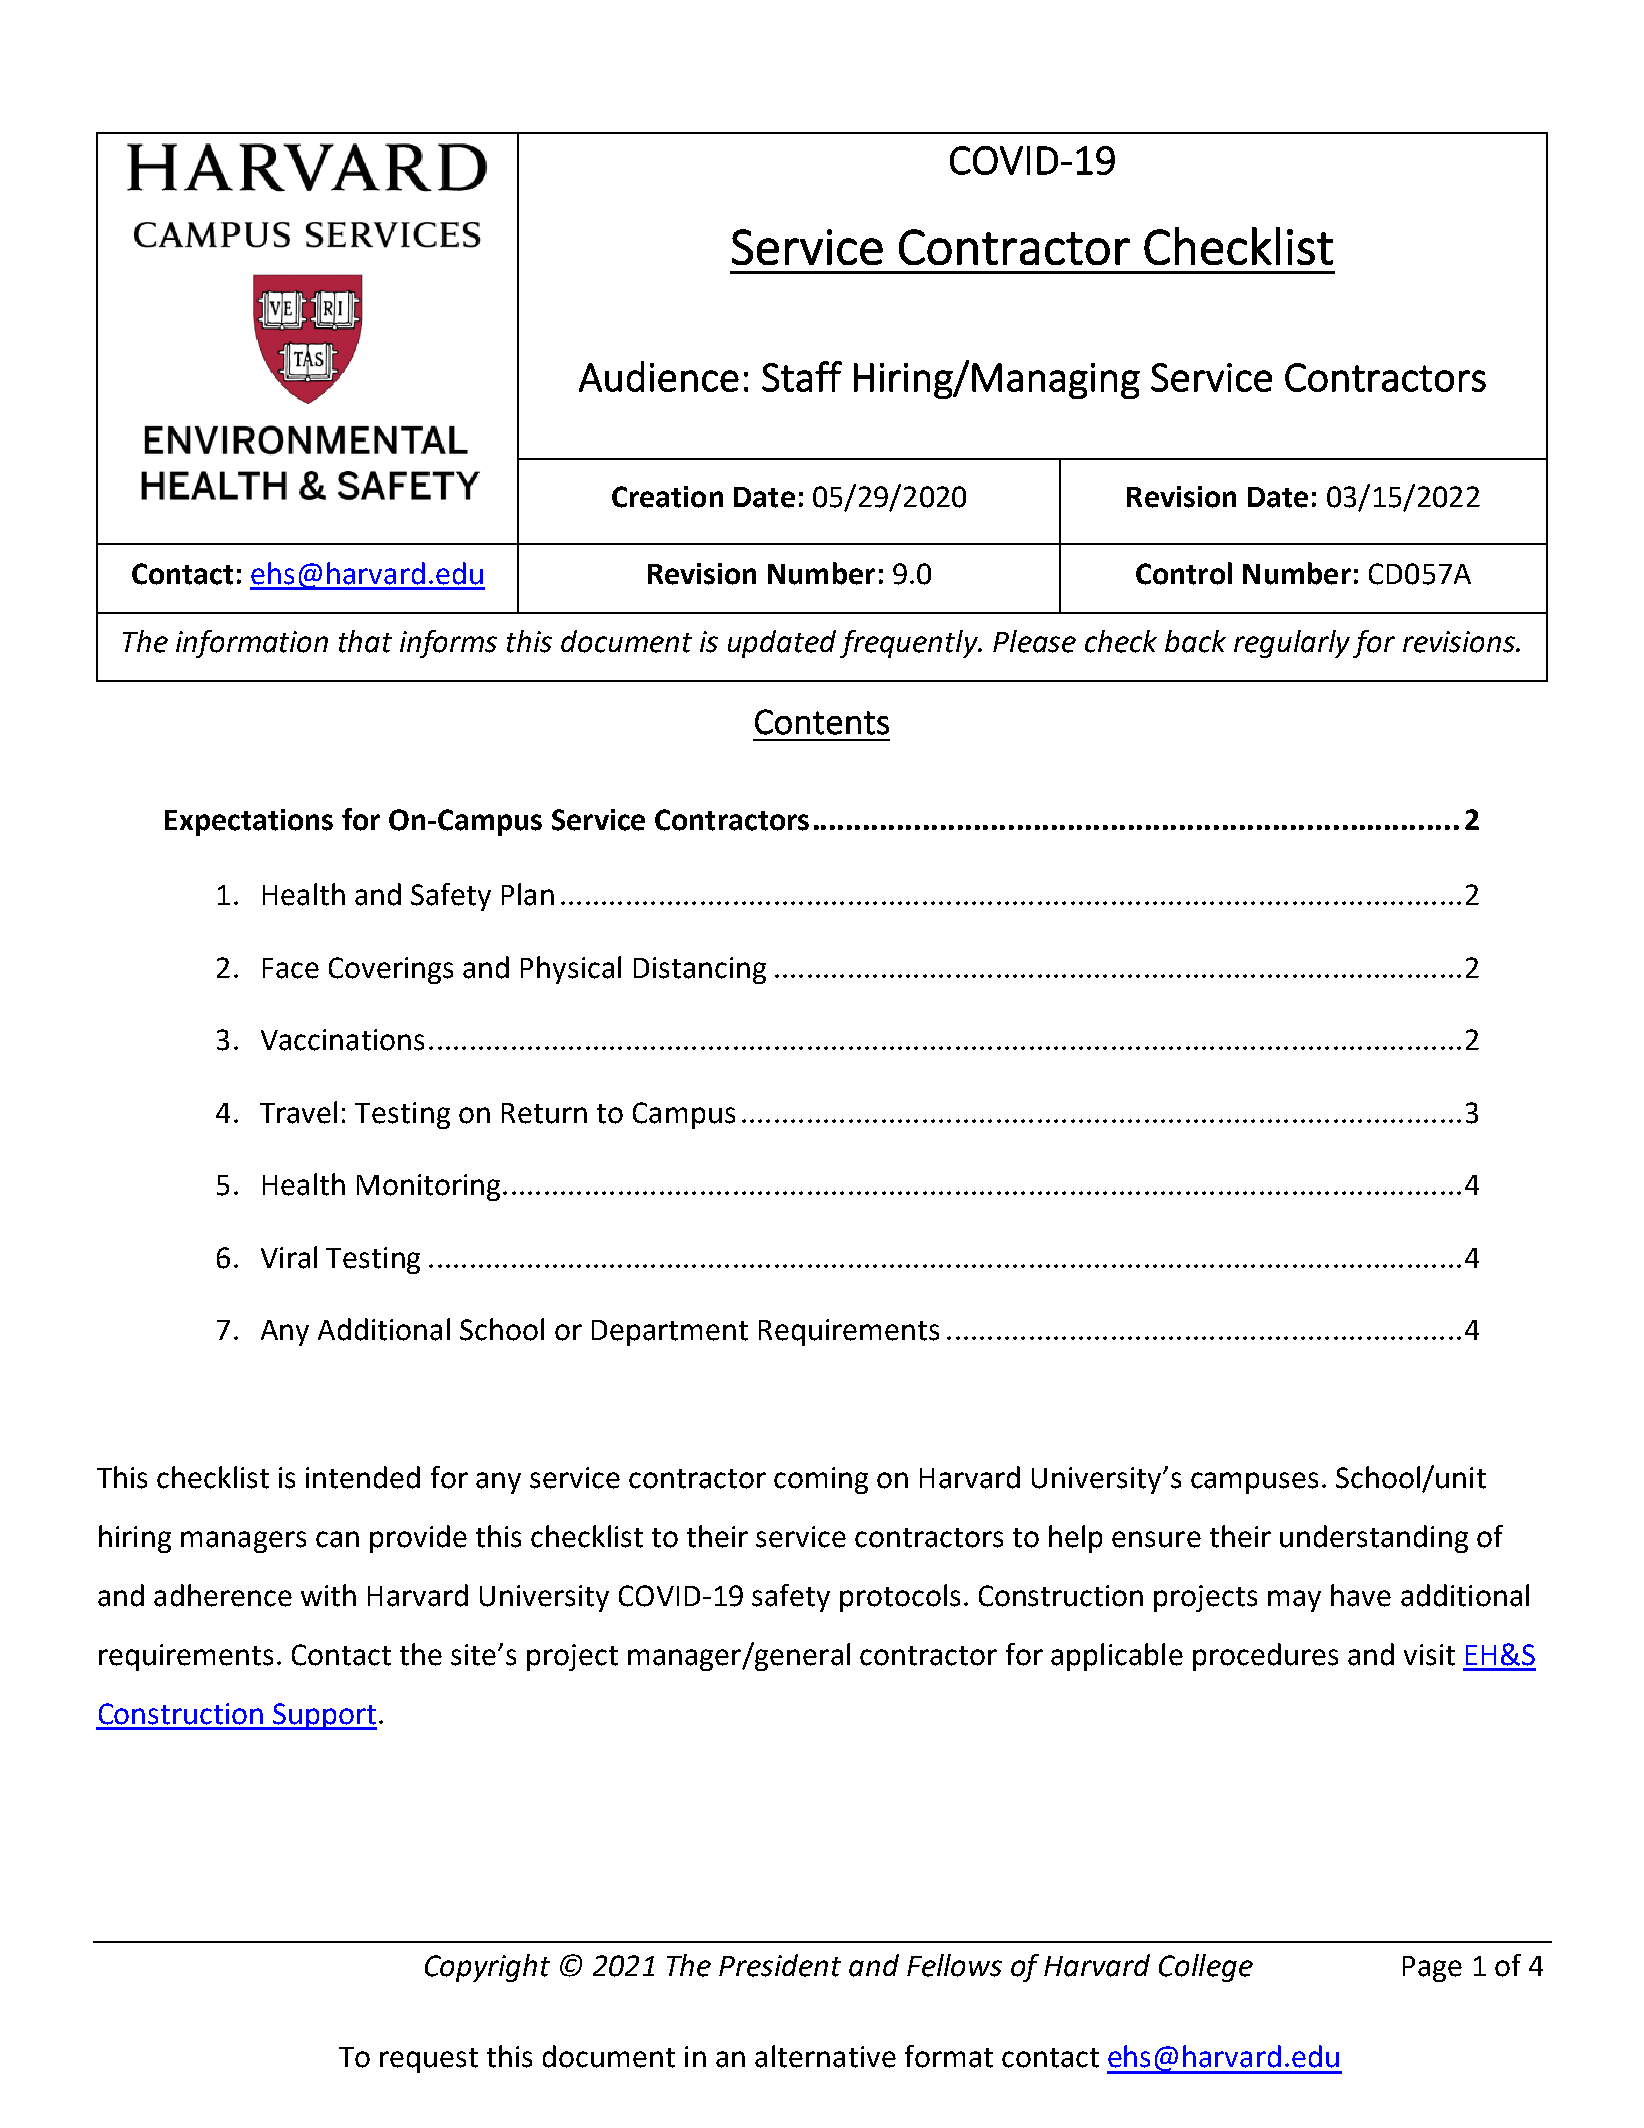 This document has height=2128, width=1644. Describe the element at coordinates (825, 2056) in the document. I see `alternative` at that location.
